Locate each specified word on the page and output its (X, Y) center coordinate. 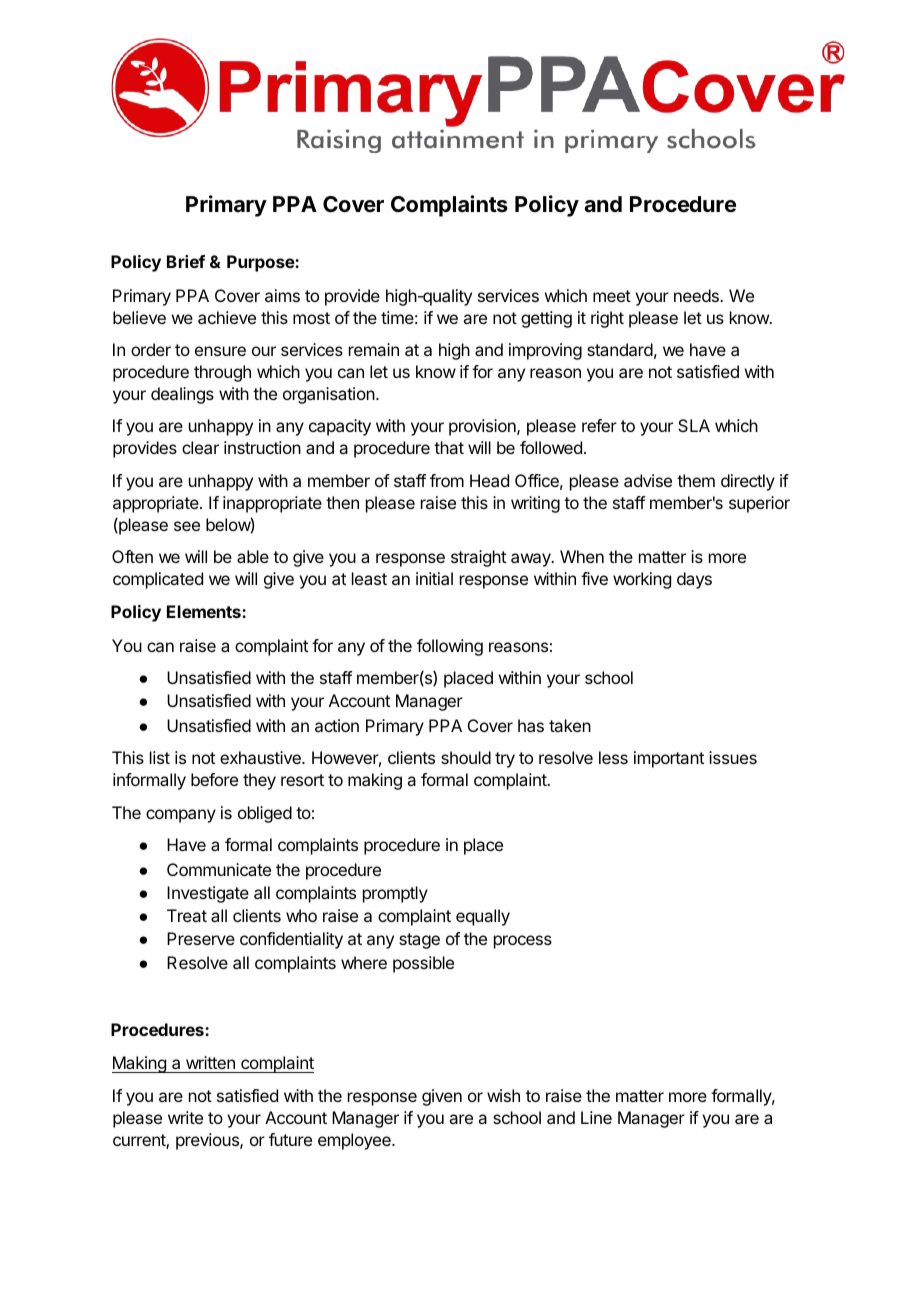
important (669, 759)
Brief (186, 261)
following (450, 647)
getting (546, 319)
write (185, 1117)
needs (697, 295)
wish (503, 1095)
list (160, 757)
